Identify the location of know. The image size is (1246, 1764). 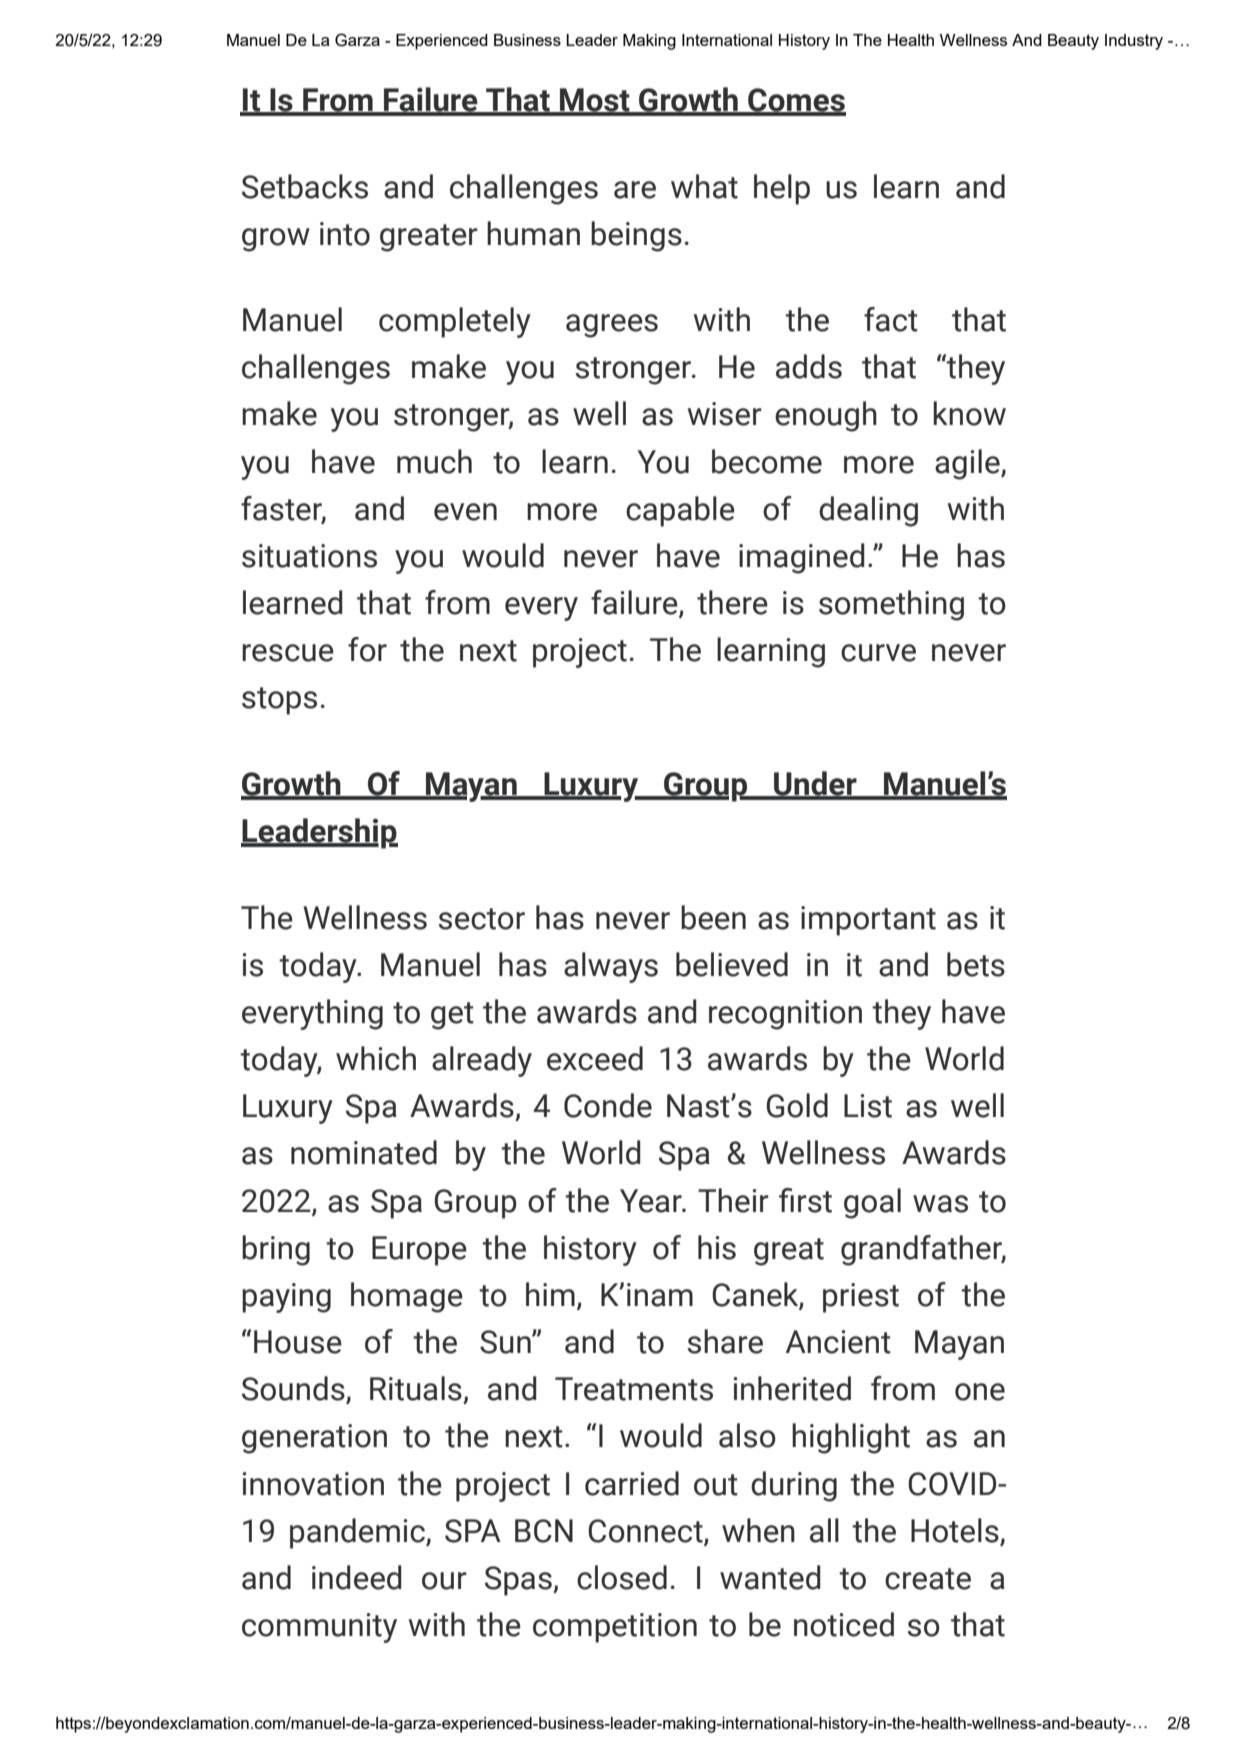
(969, 413).
